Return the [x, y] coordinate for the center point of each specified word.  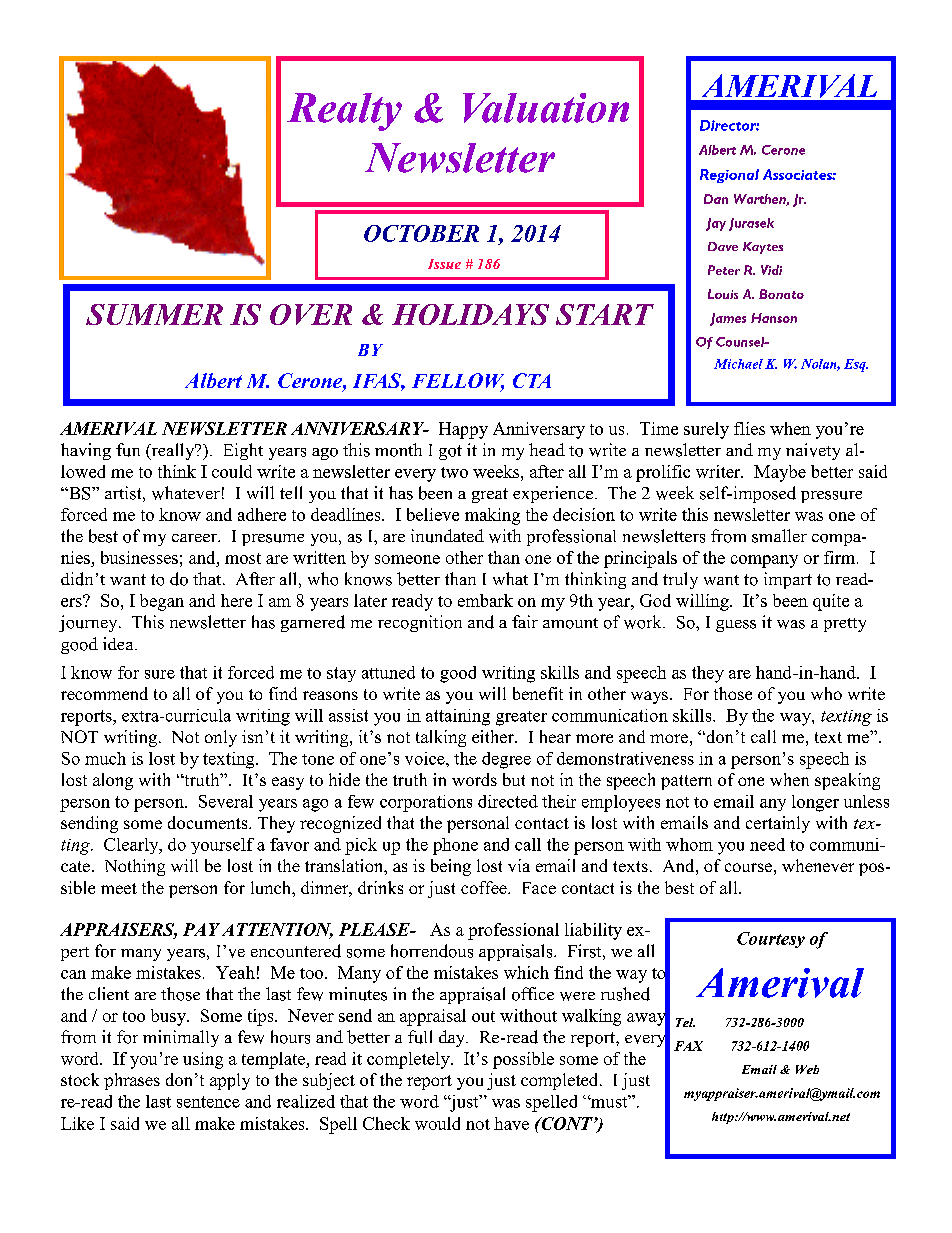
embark [485, 600]
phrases [132, 1081]
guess [736, 626]
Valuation [546, 108]
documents [209, 822]
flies [749, 428]
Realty [344, 112]
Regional [729, 176]
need [767, 844]
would [437, 1123]
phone [455, 846]
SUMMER [154, 314]
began [162, 602]
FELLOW [458, 382]
